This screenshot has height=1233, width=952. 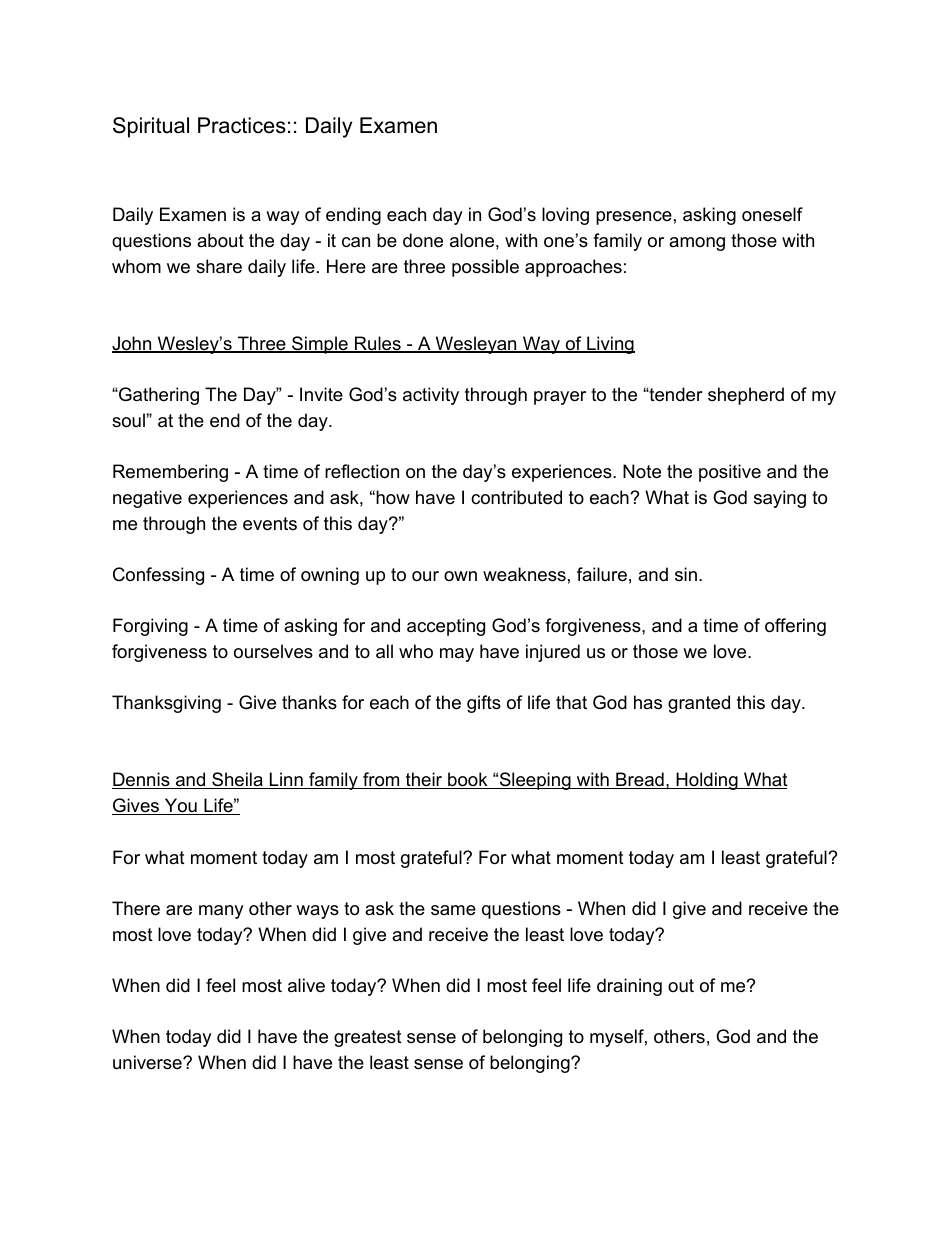 What do you see at coordinates (772, 214) in the screenshot?
I see `oneself` at bounding box center [772, 214].
